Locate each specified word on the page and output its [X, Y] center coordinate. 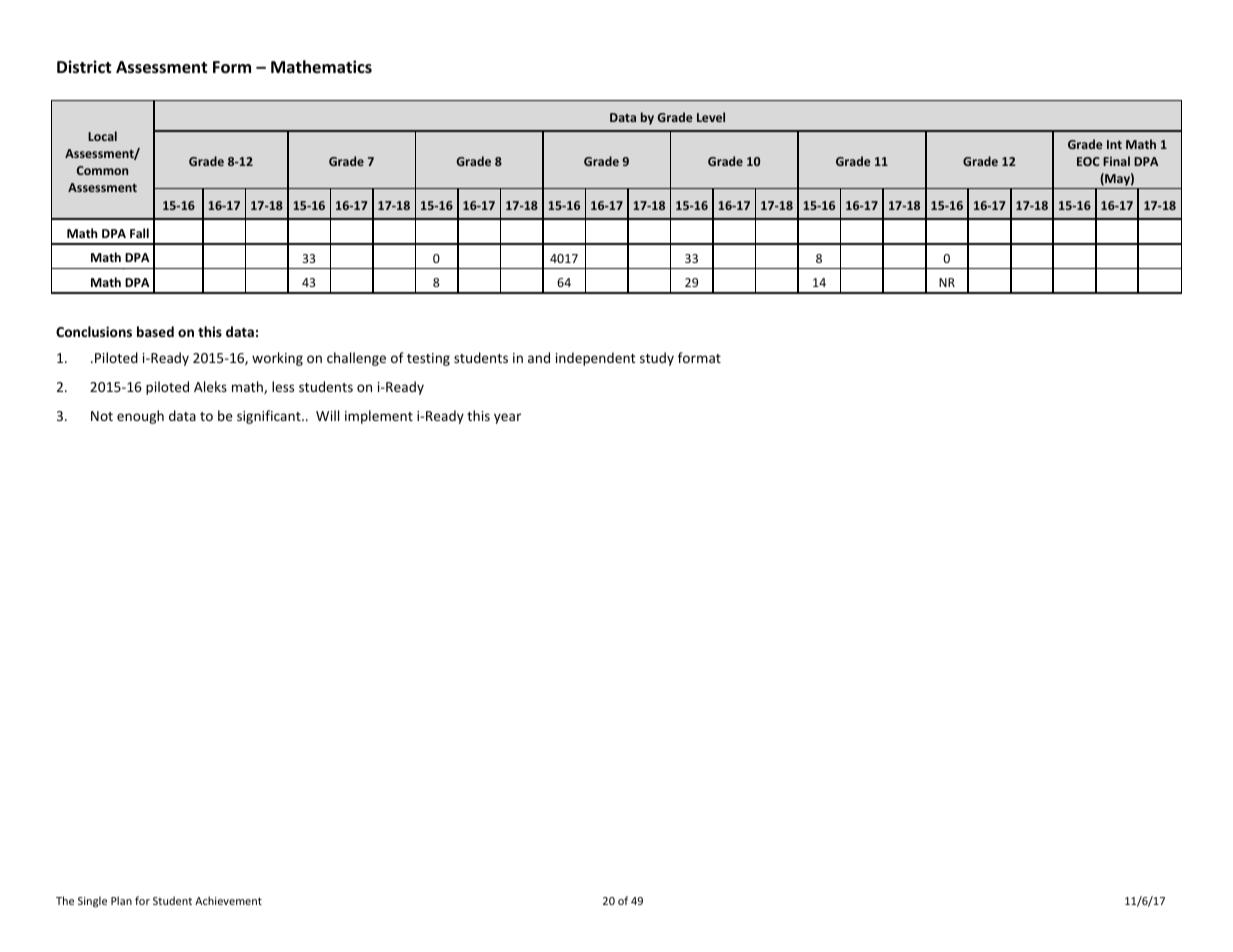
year [507, 418]
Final [1116, 161]
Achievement [228, 900]
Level [711, 117]
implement [379, 417]
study [657, 359]
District [84, 67]
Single [92, 902]
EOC [1088, 161]
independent [595, 359]
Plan [121, 900]
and [539, 357]
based [155, 331]
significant [270, 417]
